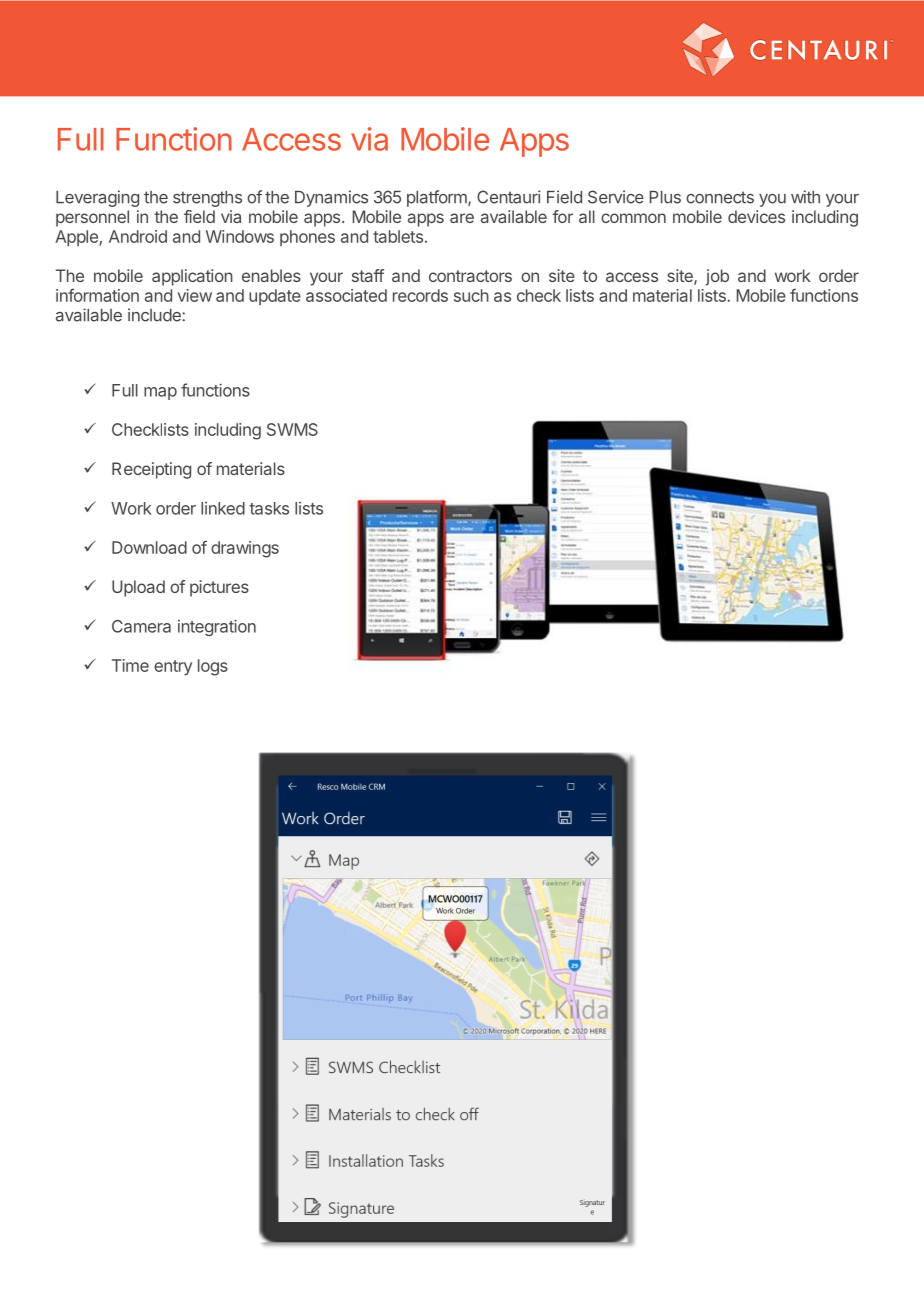 Image resolution: width=924 pixels, height=1309 pixels. What do you see at coordinates (269, 508) in the screenshot?
I see `tasks` at bounding box center [269, 508].
